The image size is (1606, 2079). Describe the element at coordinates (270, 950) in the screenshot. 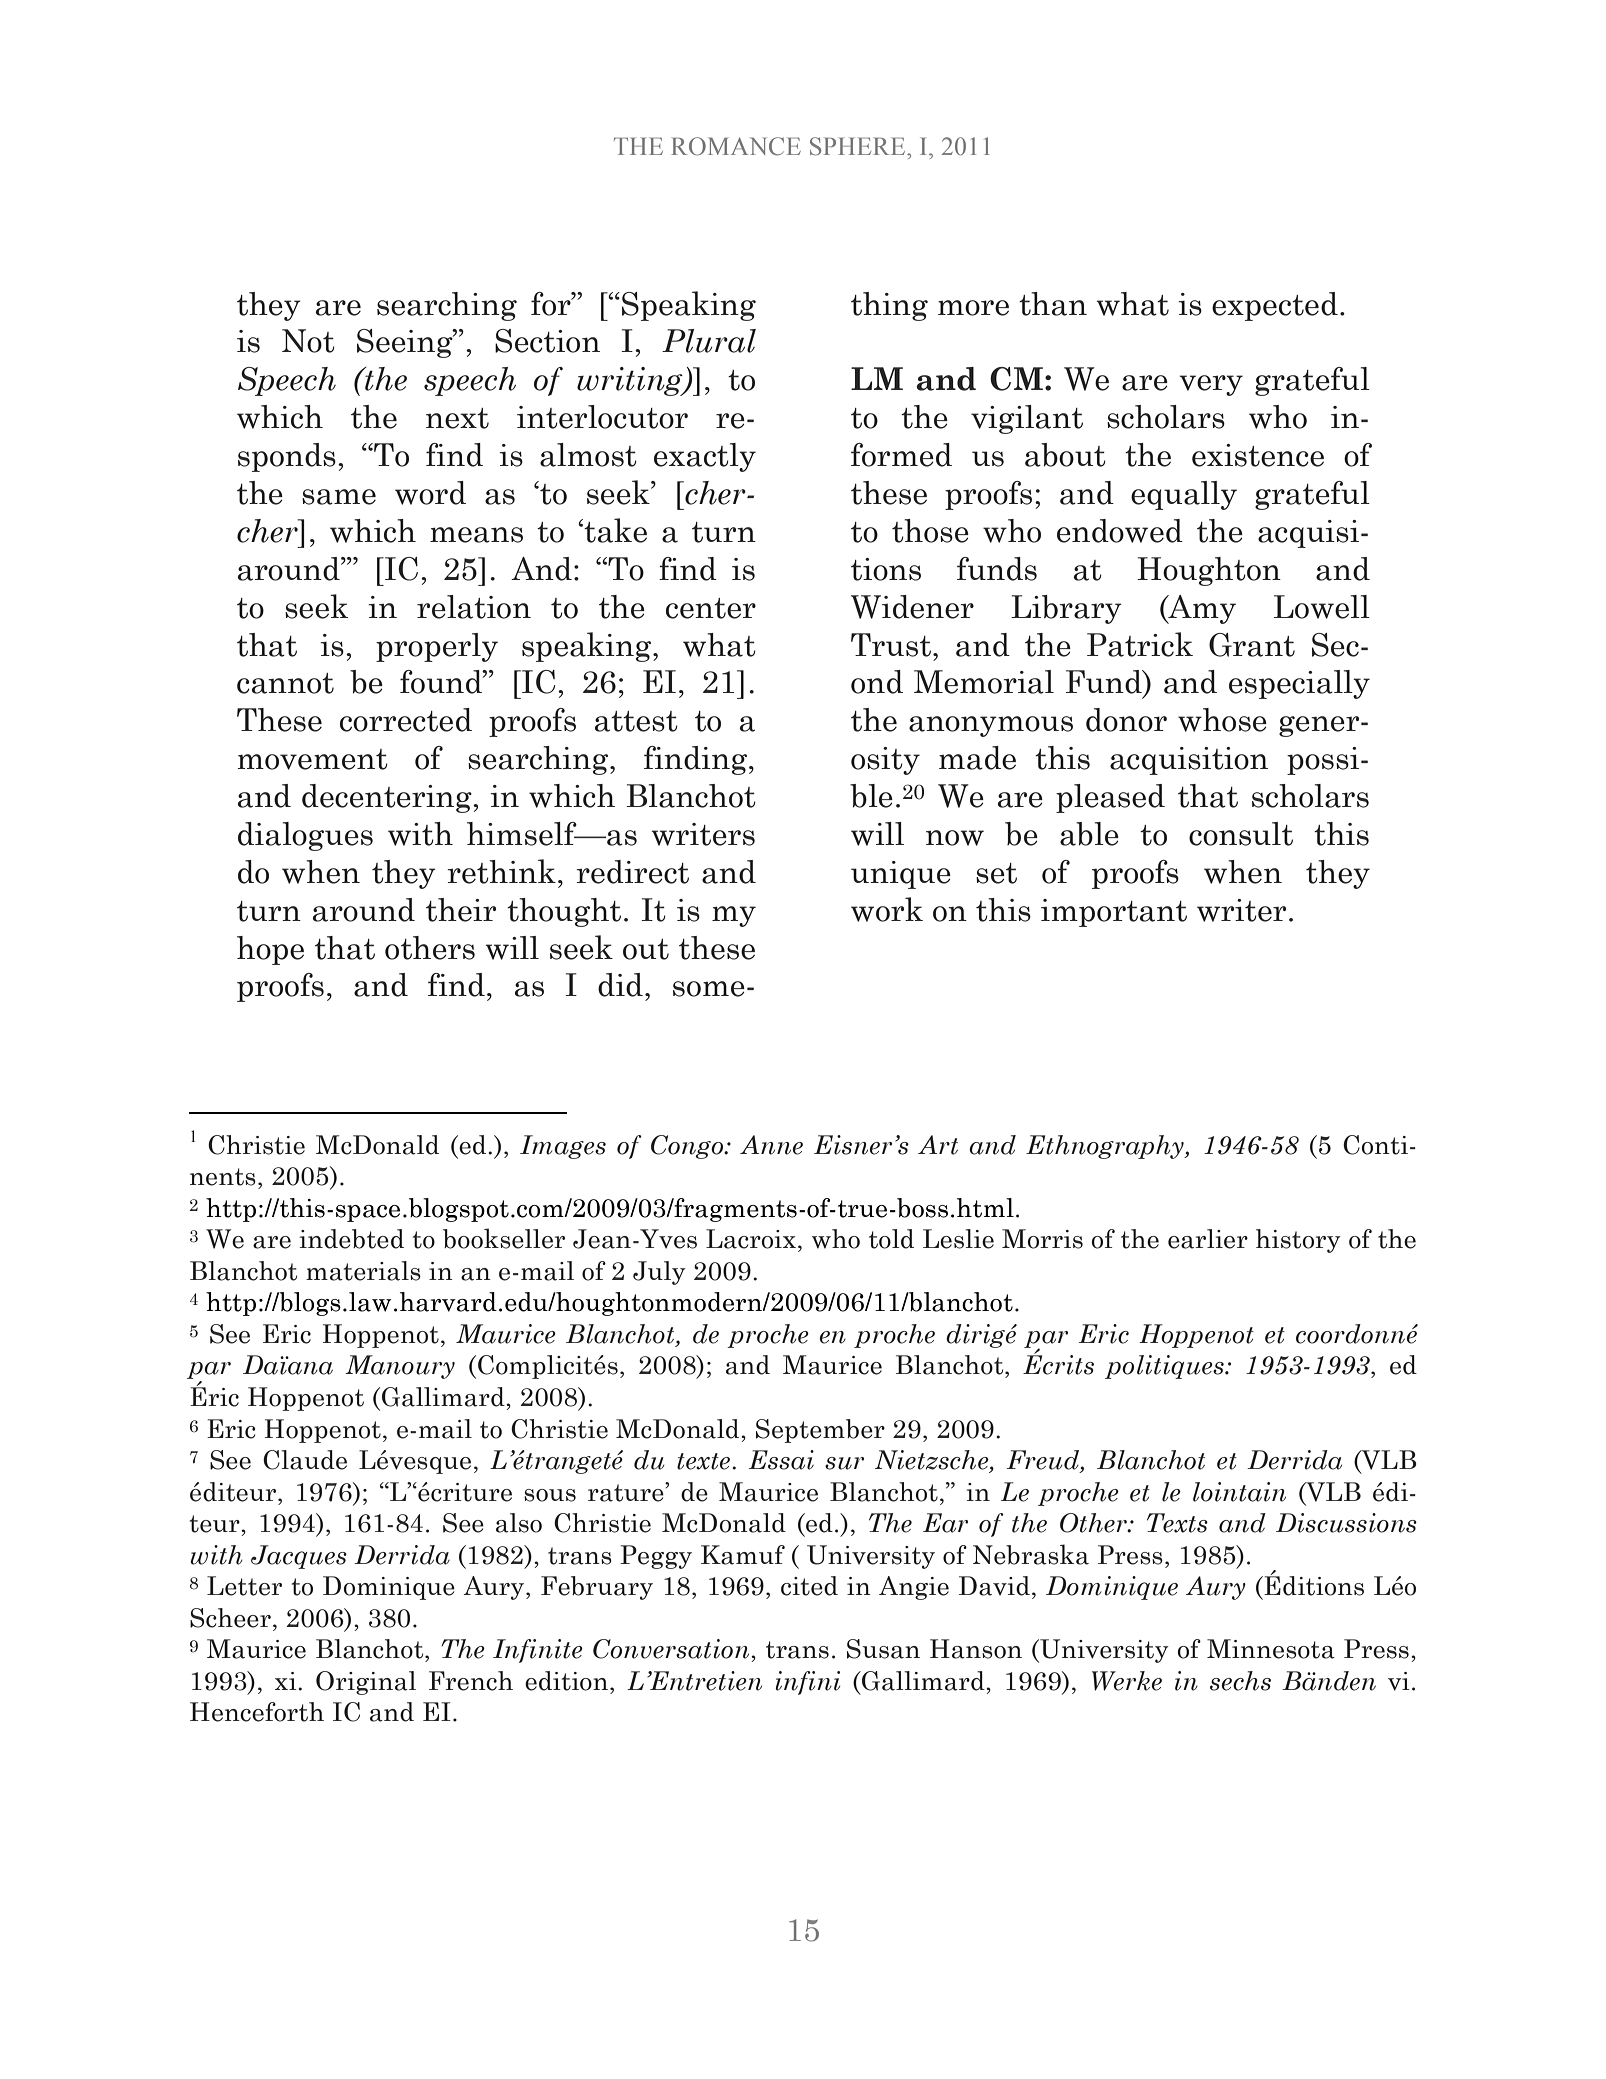

I see `hope` at that location.
